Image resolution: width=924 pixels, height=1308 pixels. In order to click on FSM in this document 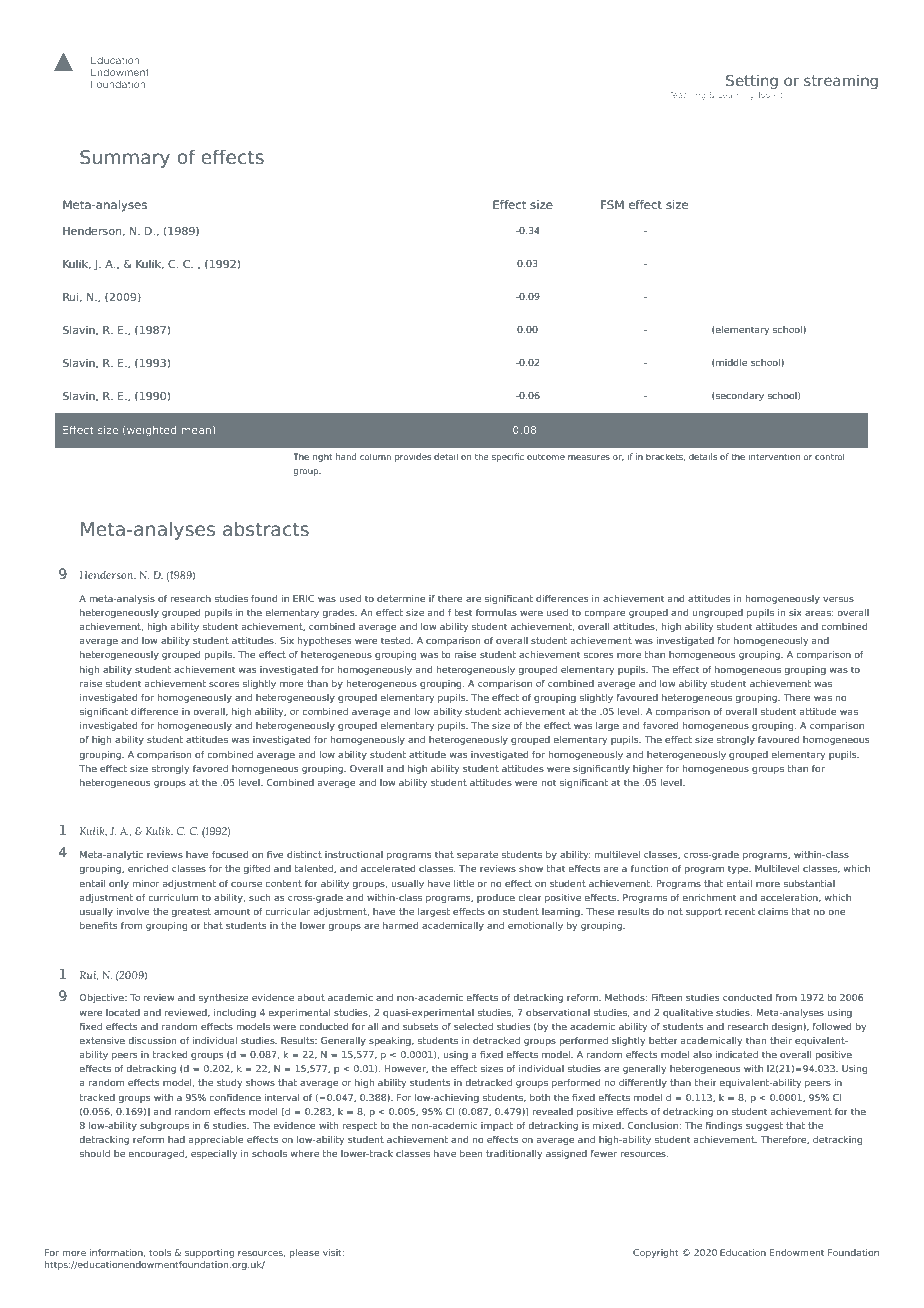, I will do `click(612, 204)`.
